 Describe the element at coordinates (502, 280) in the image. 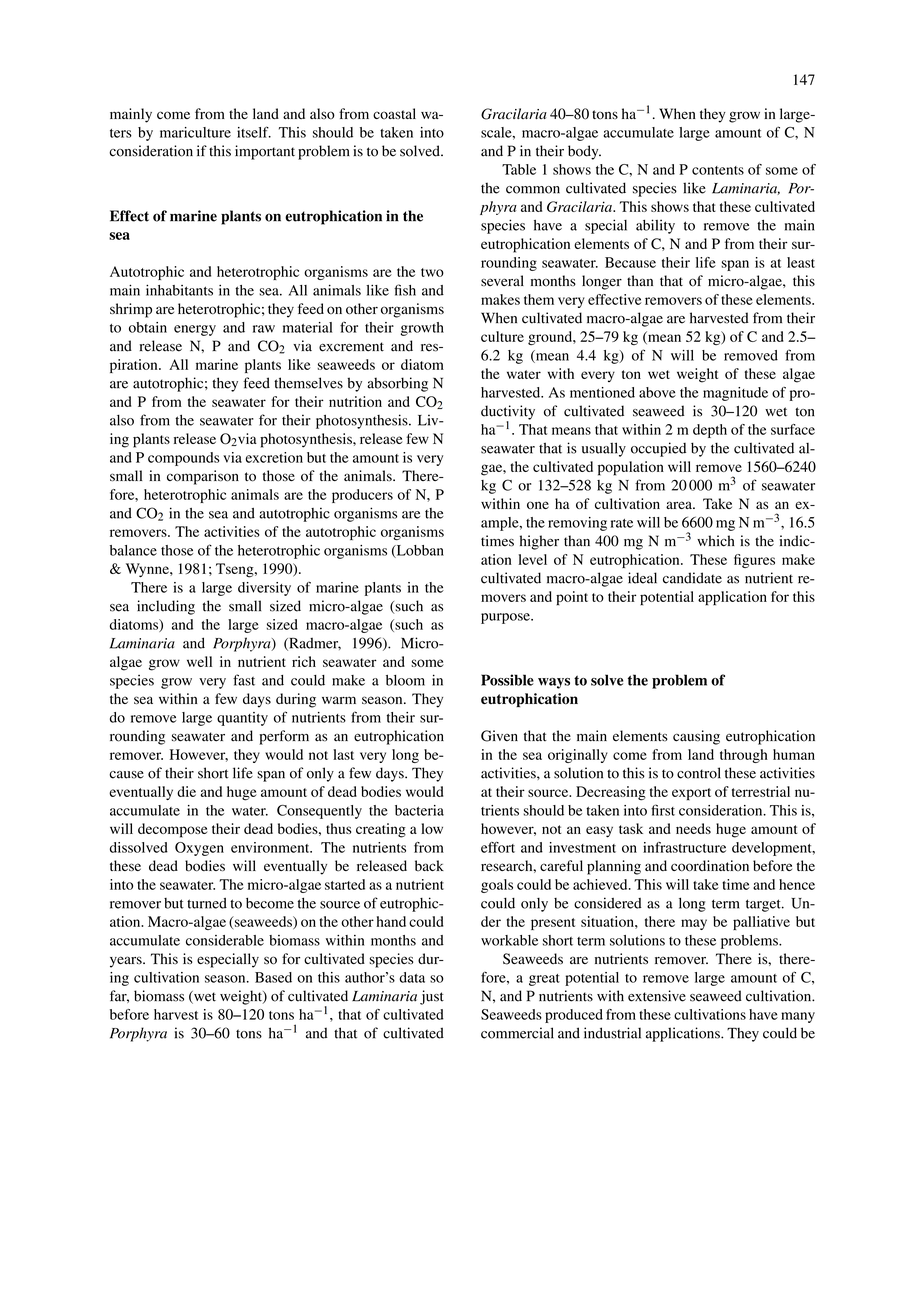

I see `several` at that location.
